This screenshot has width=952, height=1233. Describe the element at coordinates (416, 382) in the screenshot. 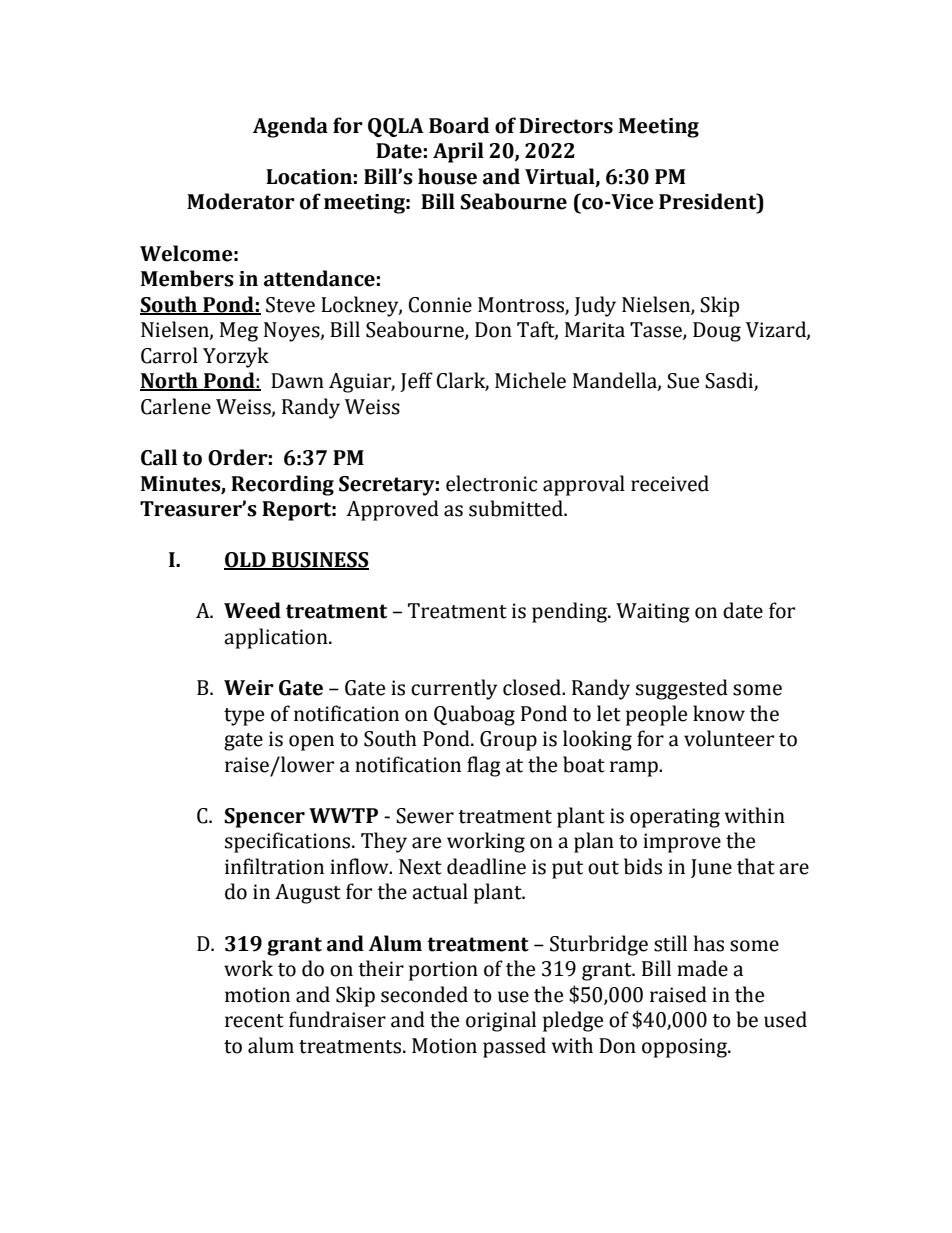

I see `Jeff` at that location.
